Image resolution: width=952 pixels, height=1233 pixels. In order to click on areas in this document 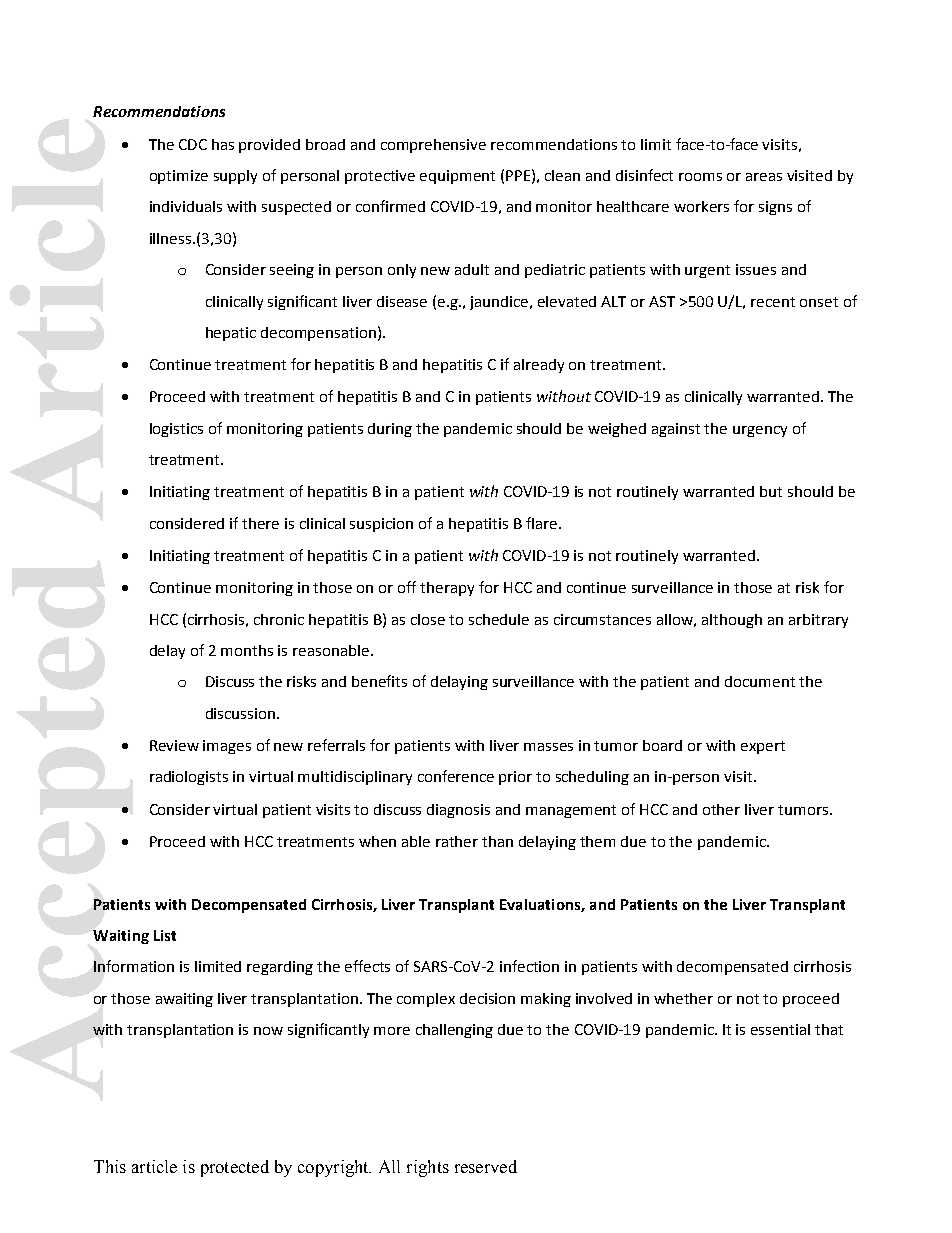, I will do `click(764, 177)`.
